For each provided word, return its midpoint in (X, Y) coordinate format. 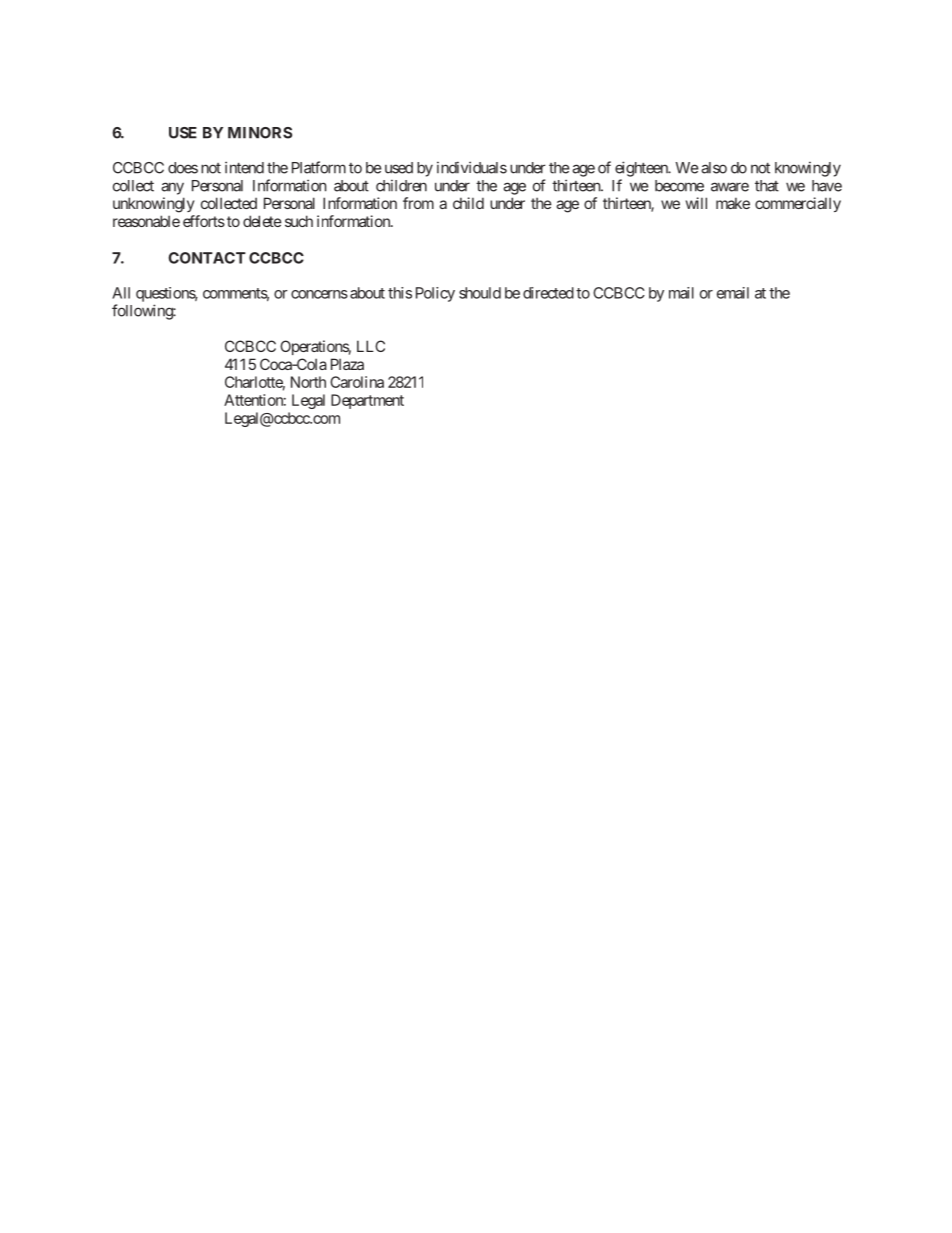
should (480, 293)
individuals (472, 167)
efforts (204, 221)
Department (367, 401)
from (418, 203)
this (400, 293)
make (733, 203)
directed (548, 293)
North (308, 382)
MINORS (260, 133)
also (714, 168)
